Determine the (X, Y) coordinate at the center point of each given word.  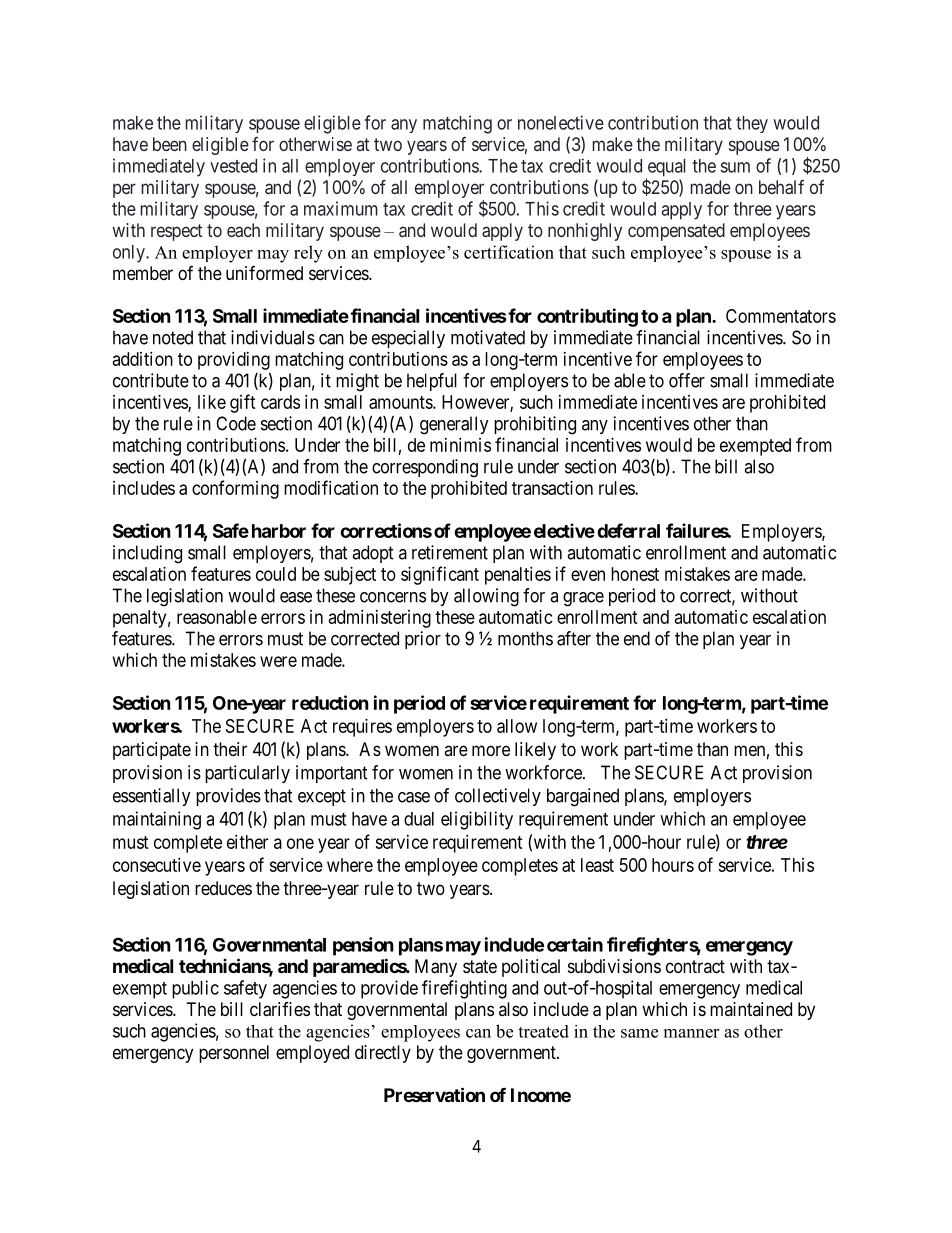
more (491, 750)
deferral (628, 530)
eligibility (477, 820)
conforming (235, 489)
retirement (450, 552)
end (637, 638)
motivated (488, 337)
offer (687, 380)
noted (173, 337)
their (230, 749)
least (597, 865)
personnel (234, 1054)
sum (735, 167)
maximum (341, 208)
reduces (223, 888)
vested (233, 166)
